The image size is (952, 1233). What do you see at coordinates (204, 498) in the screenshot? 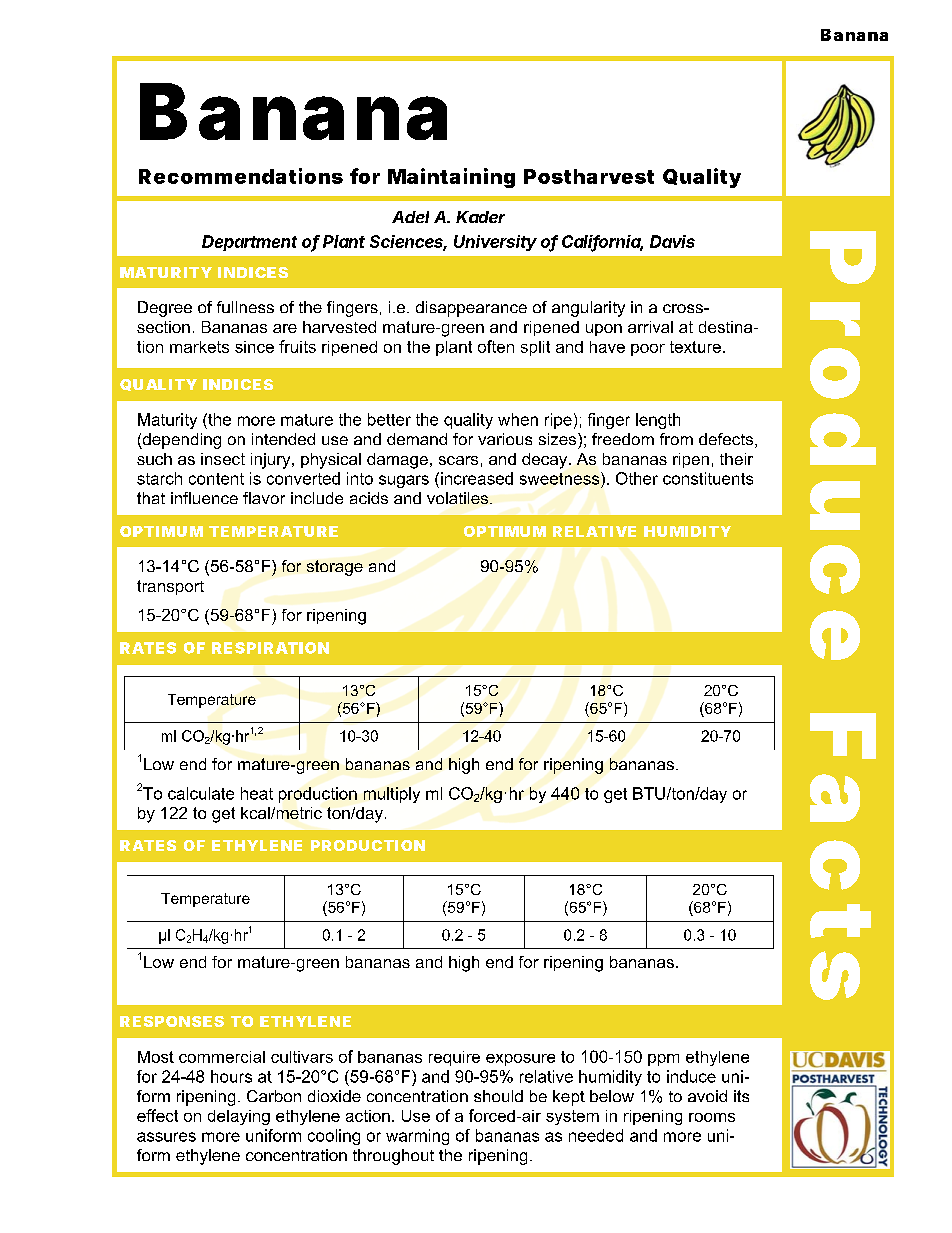
I see `influence` at bounding box center [204, 498].
